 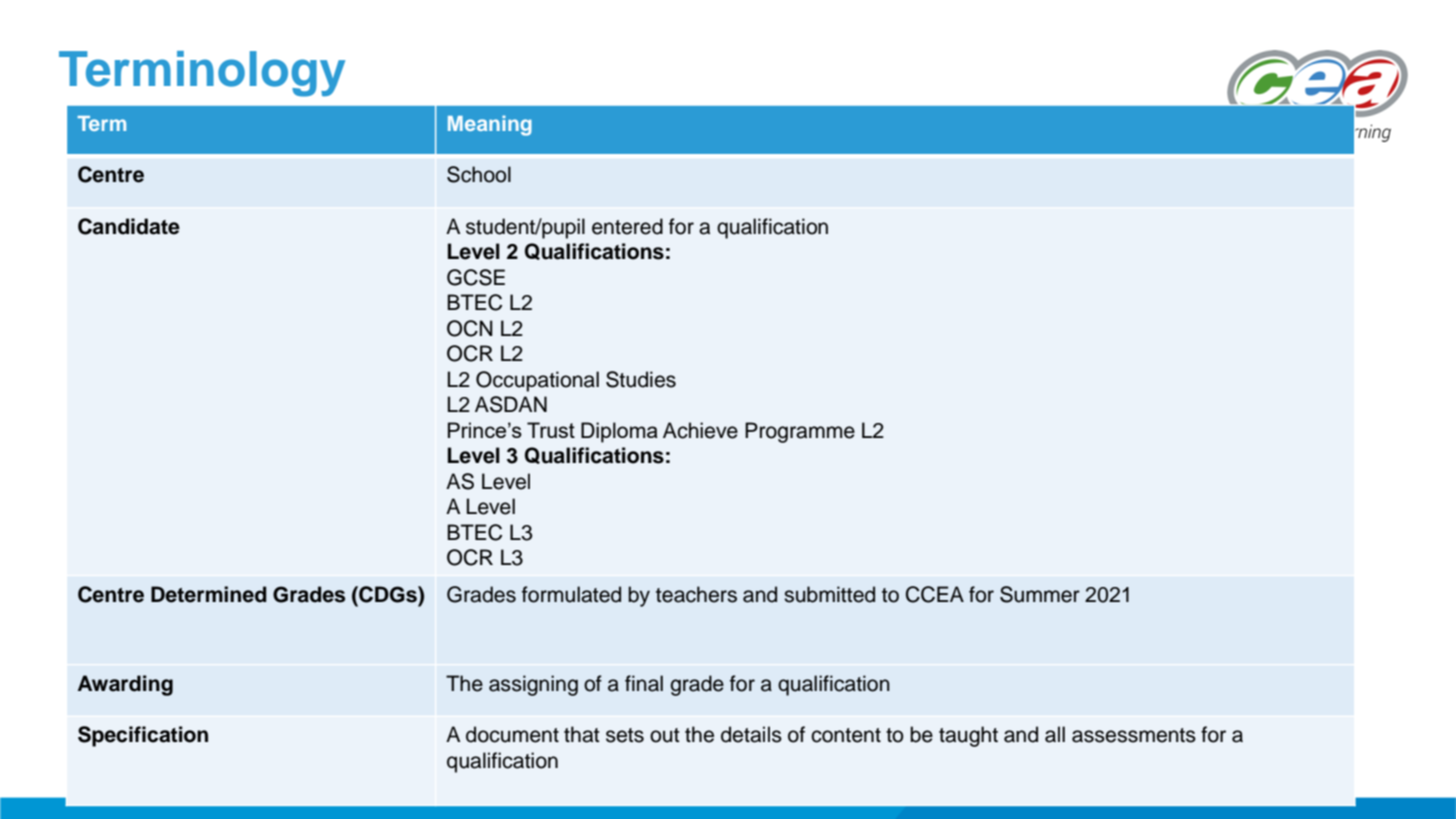 What do you see at coordinates (490, 125) in the screenshot?
I see `Meaning` at bounding box center [490, 125].
